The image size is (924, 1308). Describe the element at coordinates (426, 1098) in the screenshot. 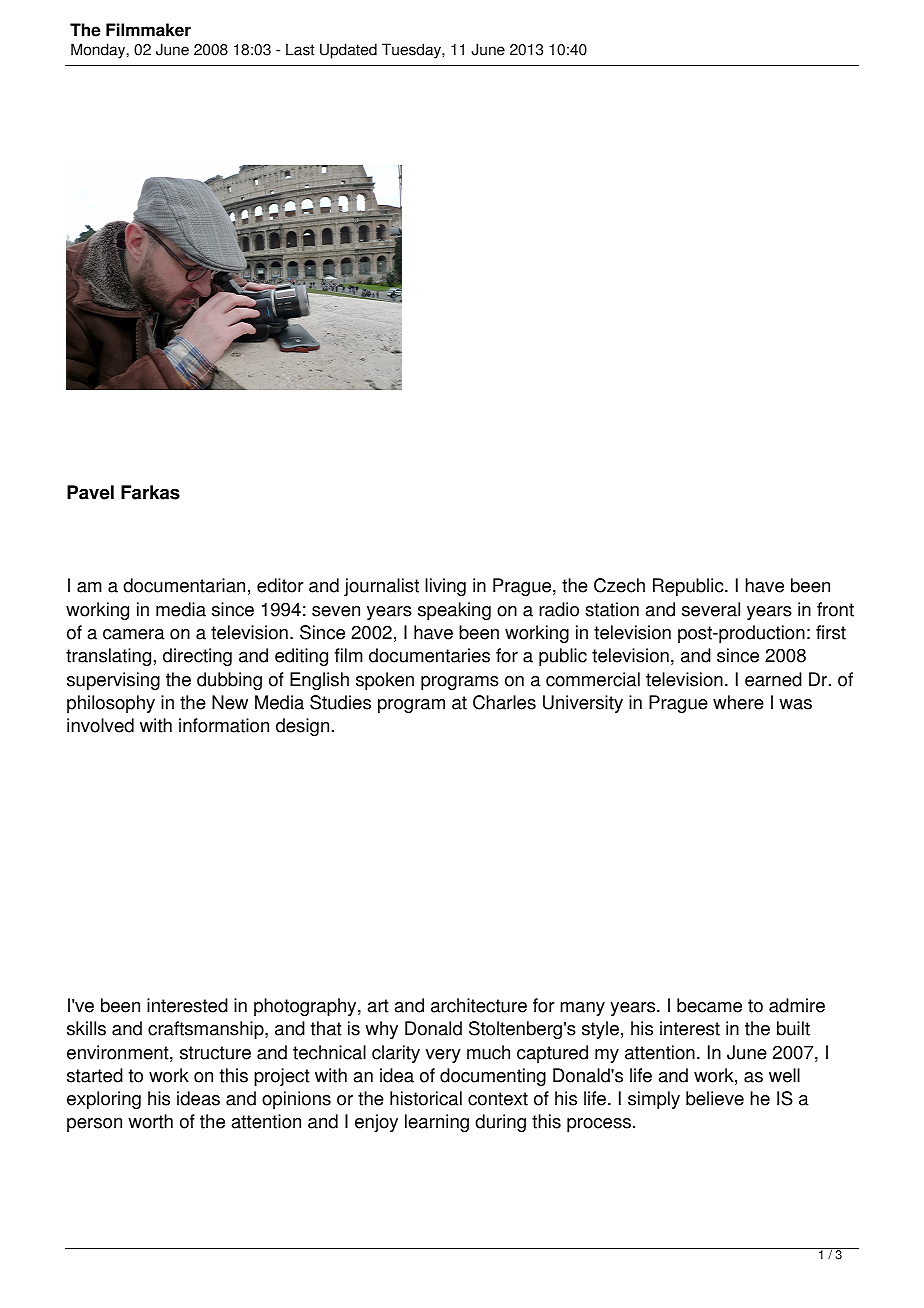

I see `historical` at that location.
